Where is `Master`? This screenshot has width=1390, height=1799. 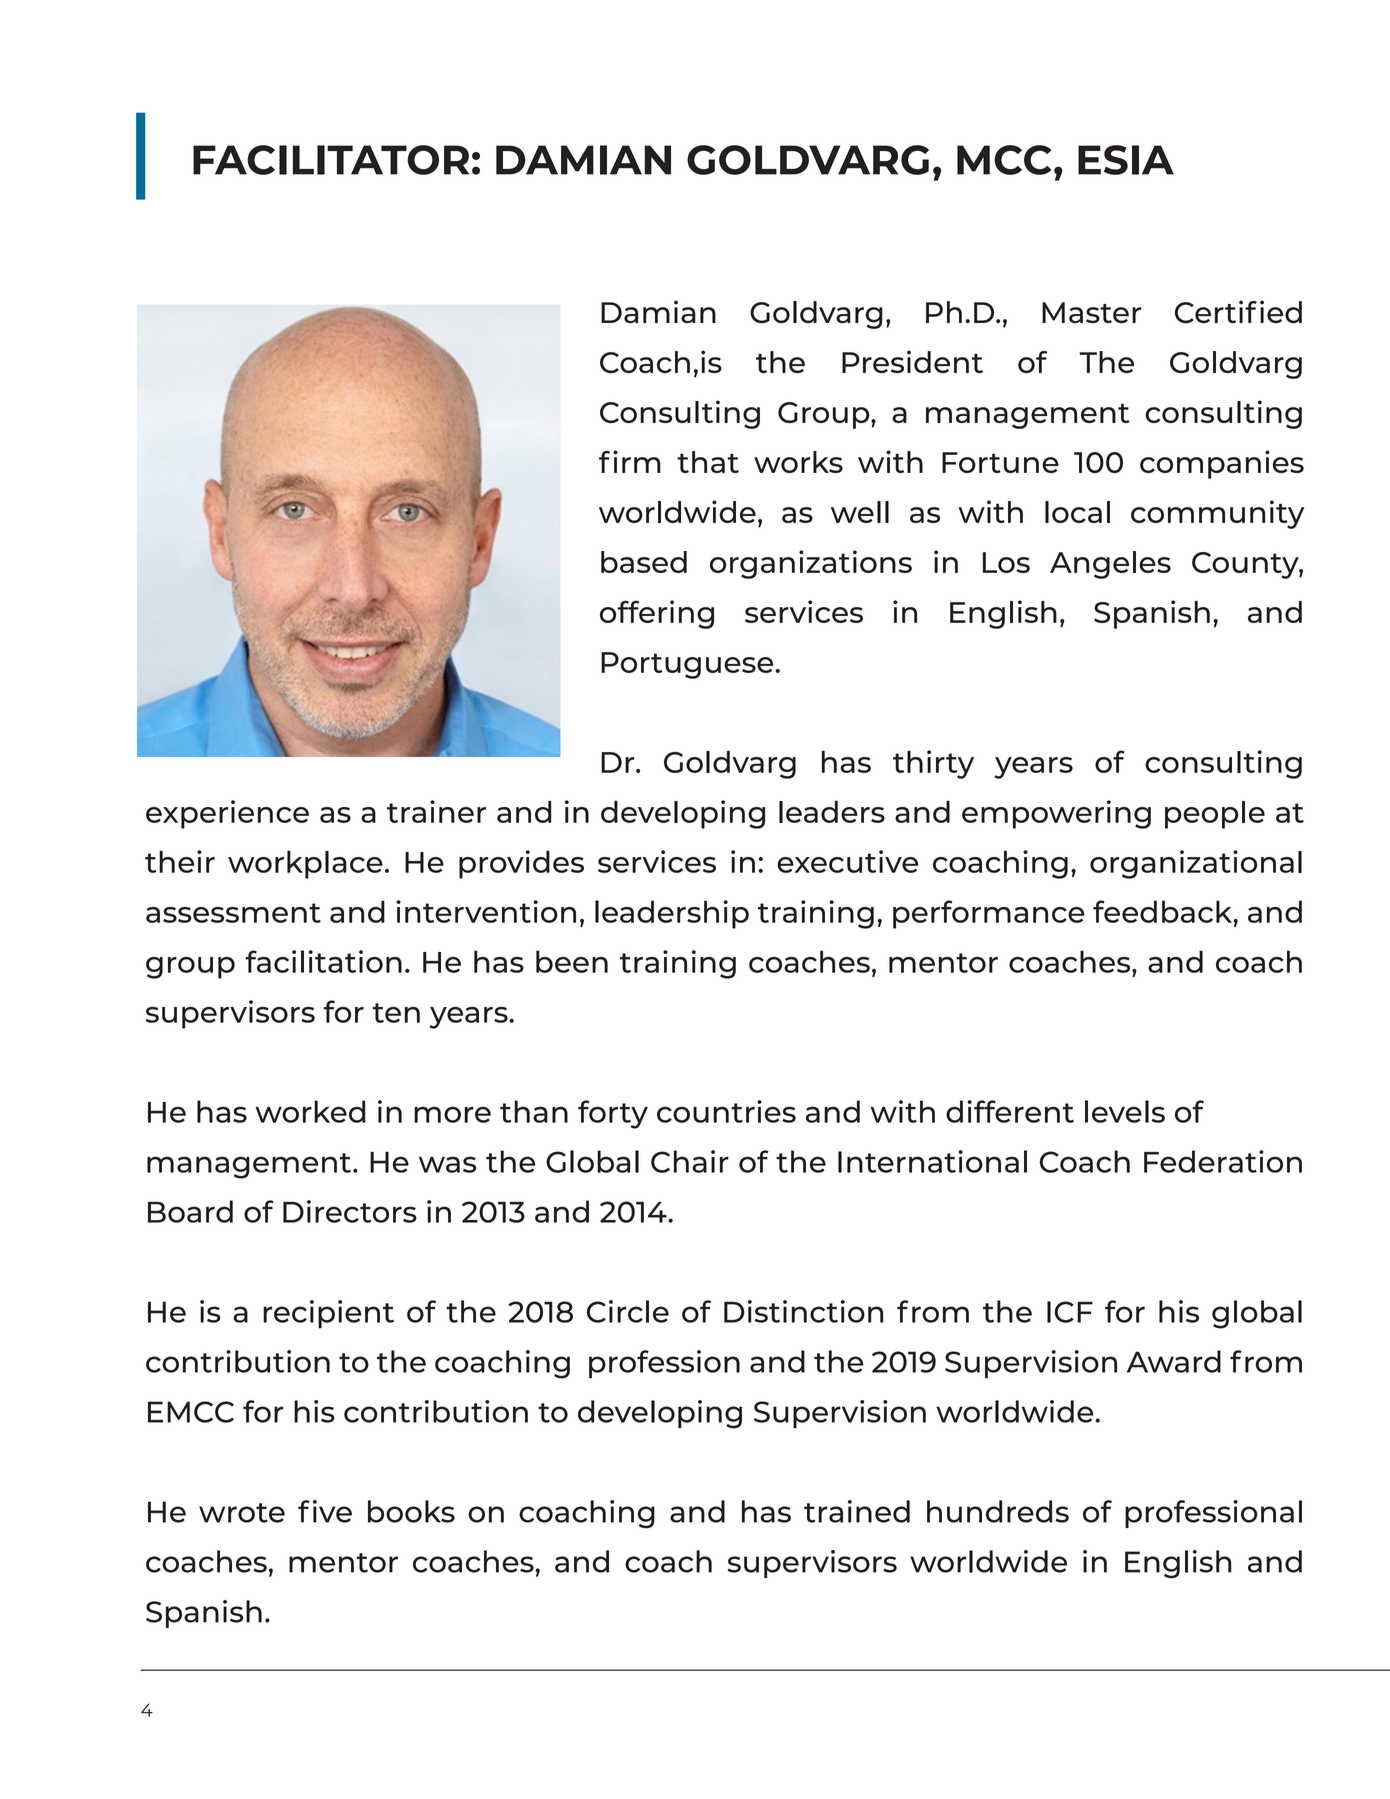 Master is located at coordinates (1091, 313).
